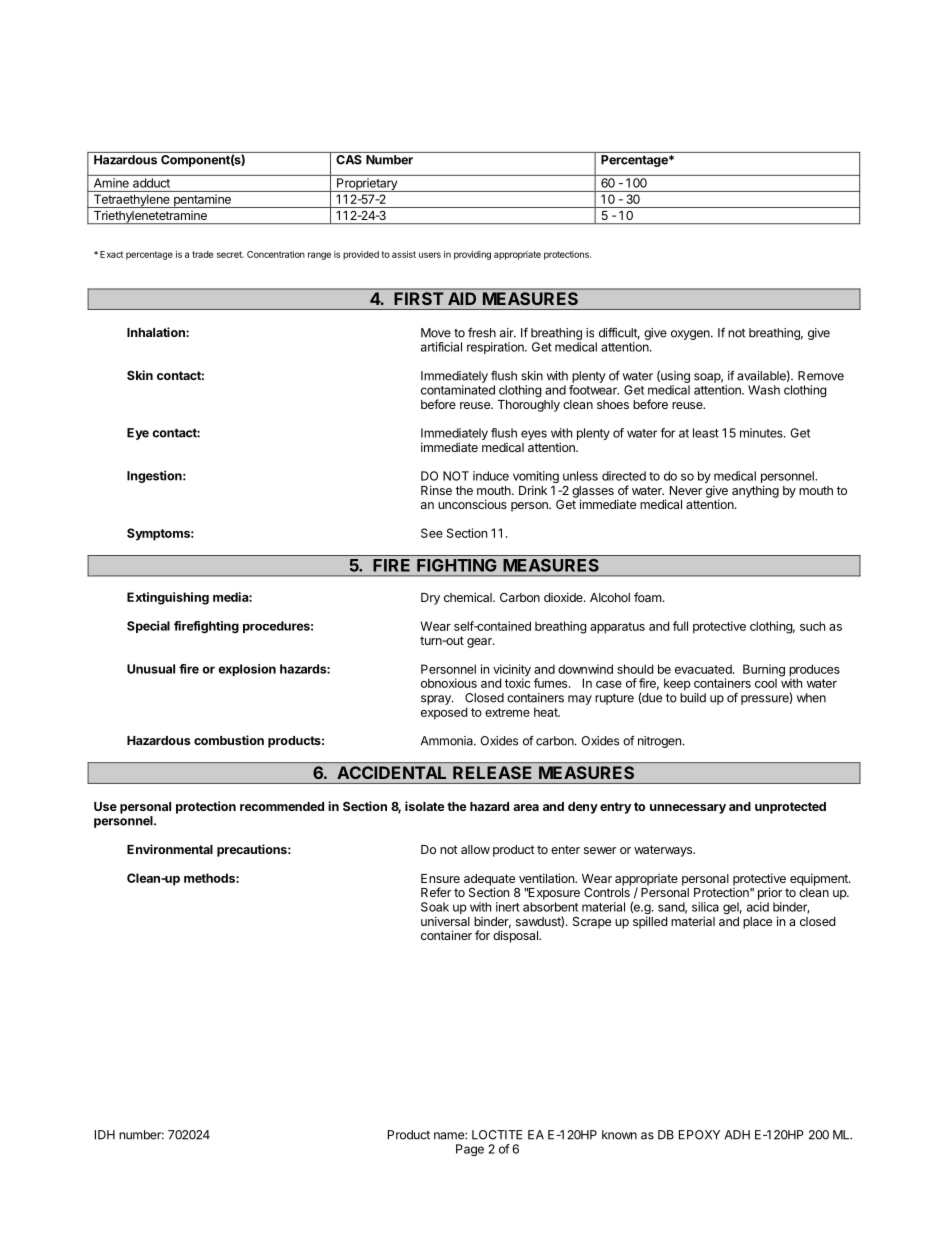 Image resolution: width=952 pixels, height=1233 pixels. I want to click on providing, so click(472, 255).
